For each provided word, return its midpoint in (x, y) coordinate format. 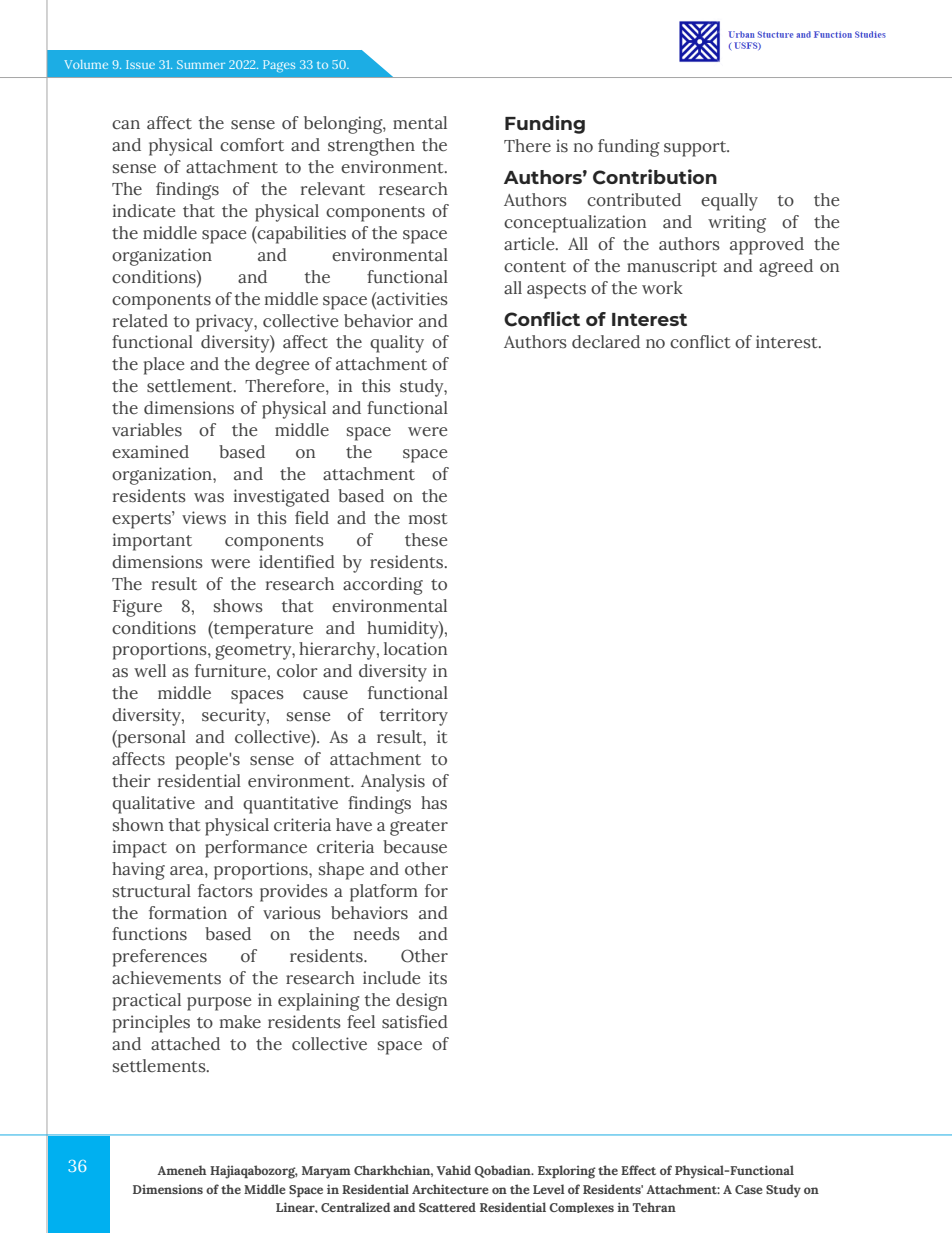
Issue (140, 64)
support (696, 149)
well (150, 670)
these (426, 540)
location (415, 649)
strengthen (371, 147)
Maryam (326, 1172)
